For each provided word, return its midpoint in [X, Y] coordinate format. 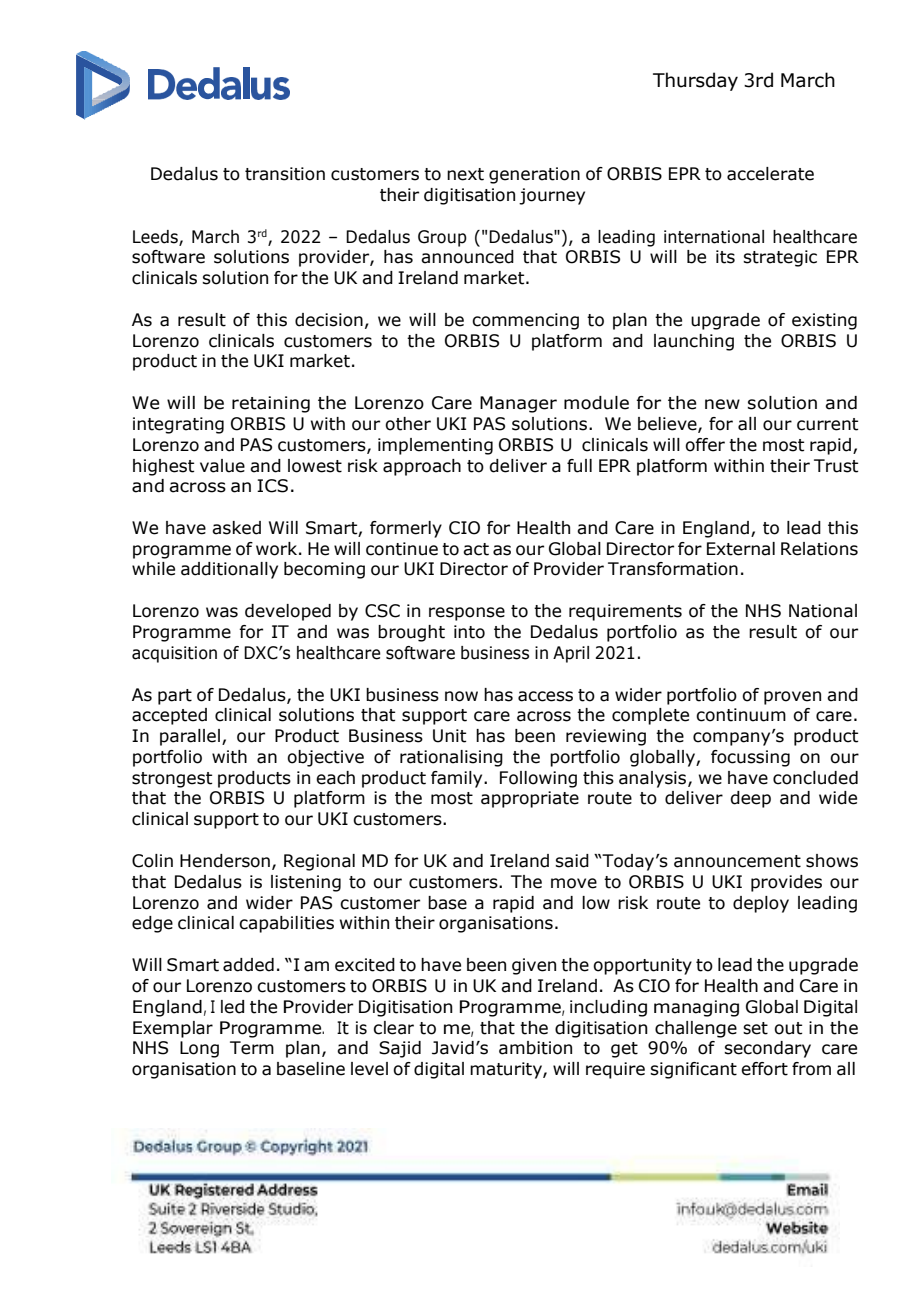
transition [285, 174]
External [741, 549]
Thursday [695, 81]
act [476, 549]
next [465, 174]
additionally [229, 570]
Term [252, 1048]
